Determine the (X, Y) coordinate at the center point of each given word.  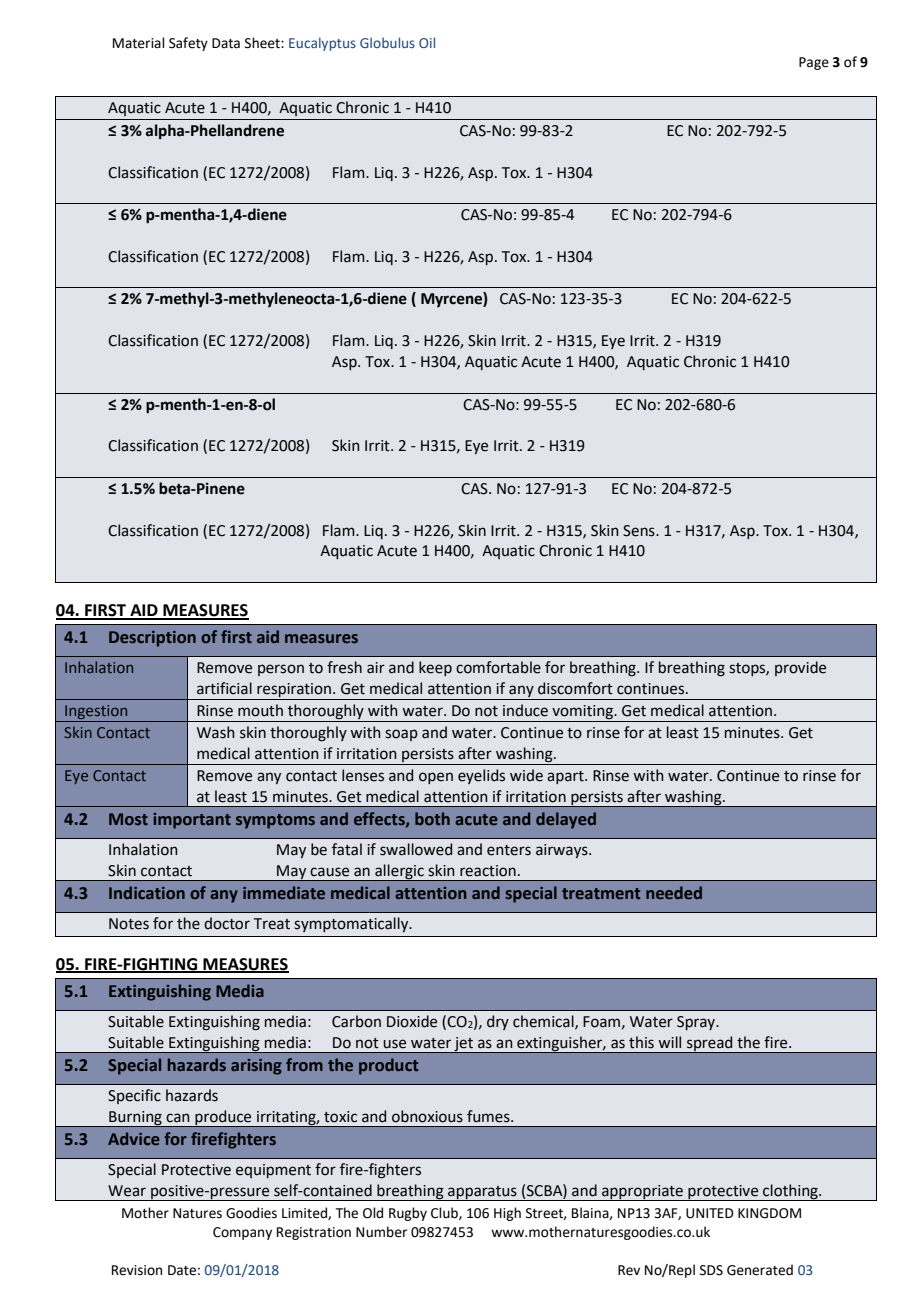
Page (814, 63)
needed (674, 892)
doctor (227, 923)
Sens (640, 531)
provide (800, 668)
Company (242, 1233)
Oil (427, 42)
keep (435, 668)
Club (445, 1213)
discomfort (575, 688)
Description (152, 639)
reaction (488, 871)
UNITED (710, 1213)
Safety (188, 44)
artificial (224, 688)
